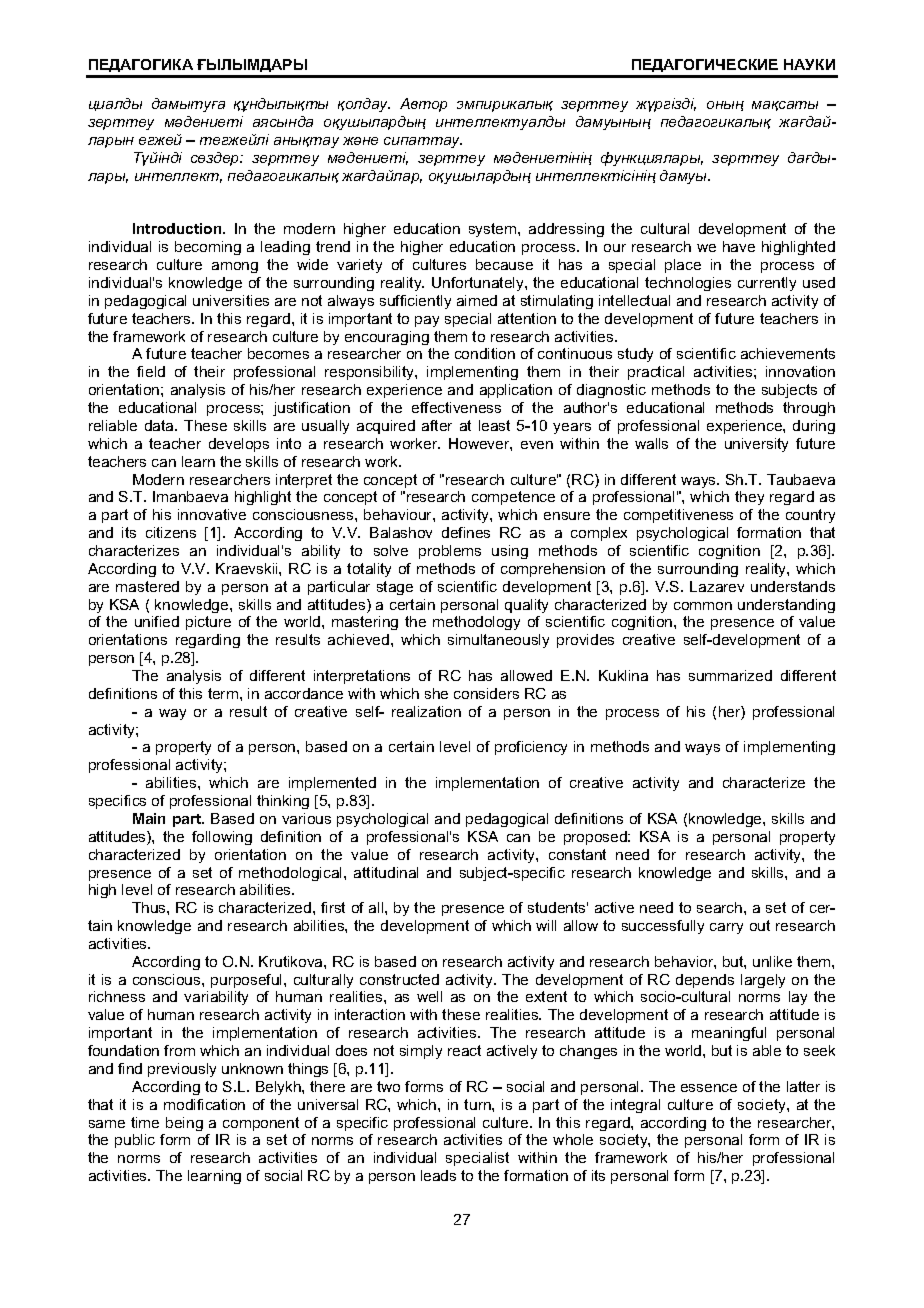  I want to click on being, so click(184, 1124).
